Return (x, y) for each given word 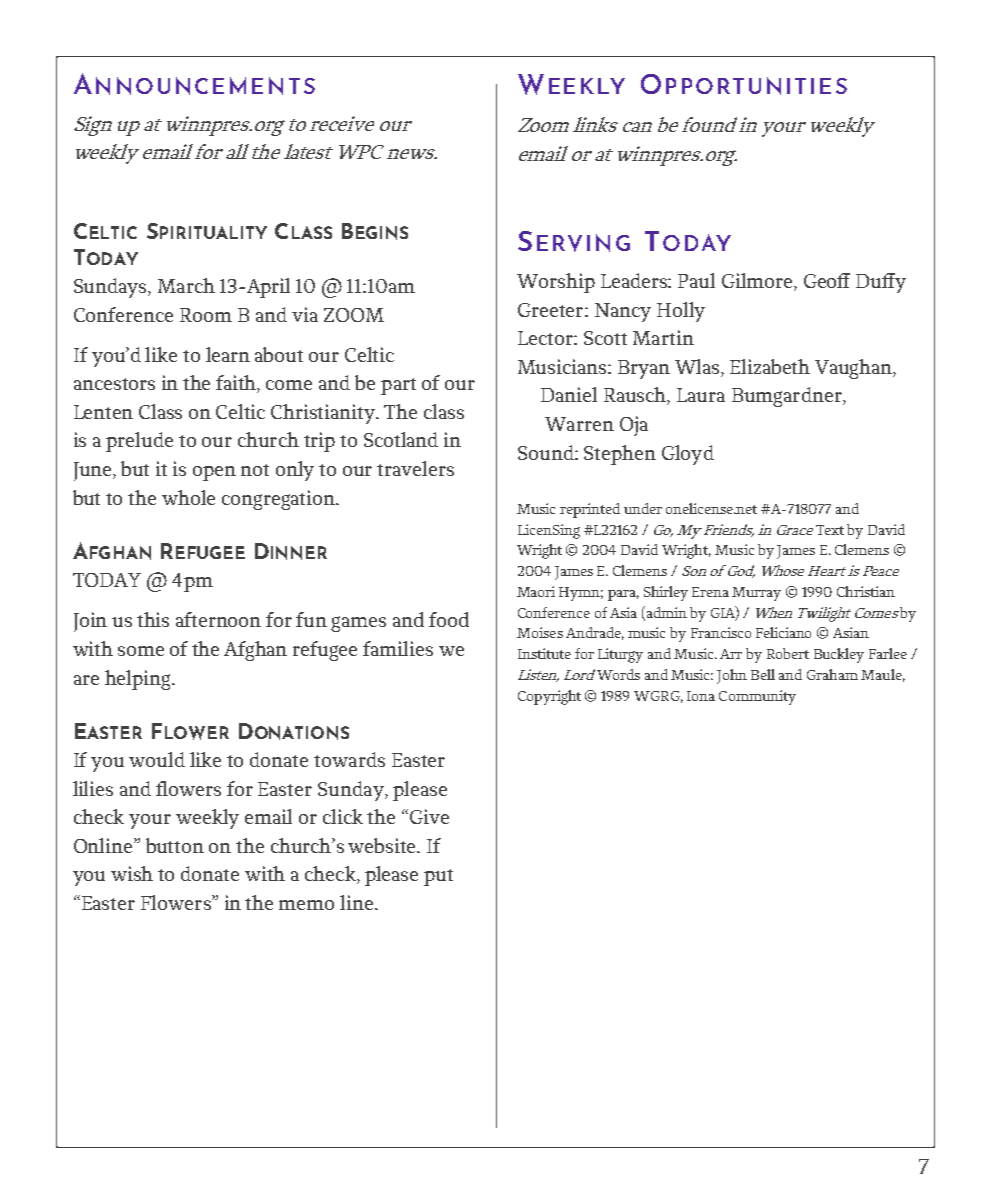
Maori (536, 591)
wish (132, 873)
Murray (756, 594)
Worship (556, 283)
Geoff (827, 280)
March (186, 285)
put (438, 877)
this (153, 619)
